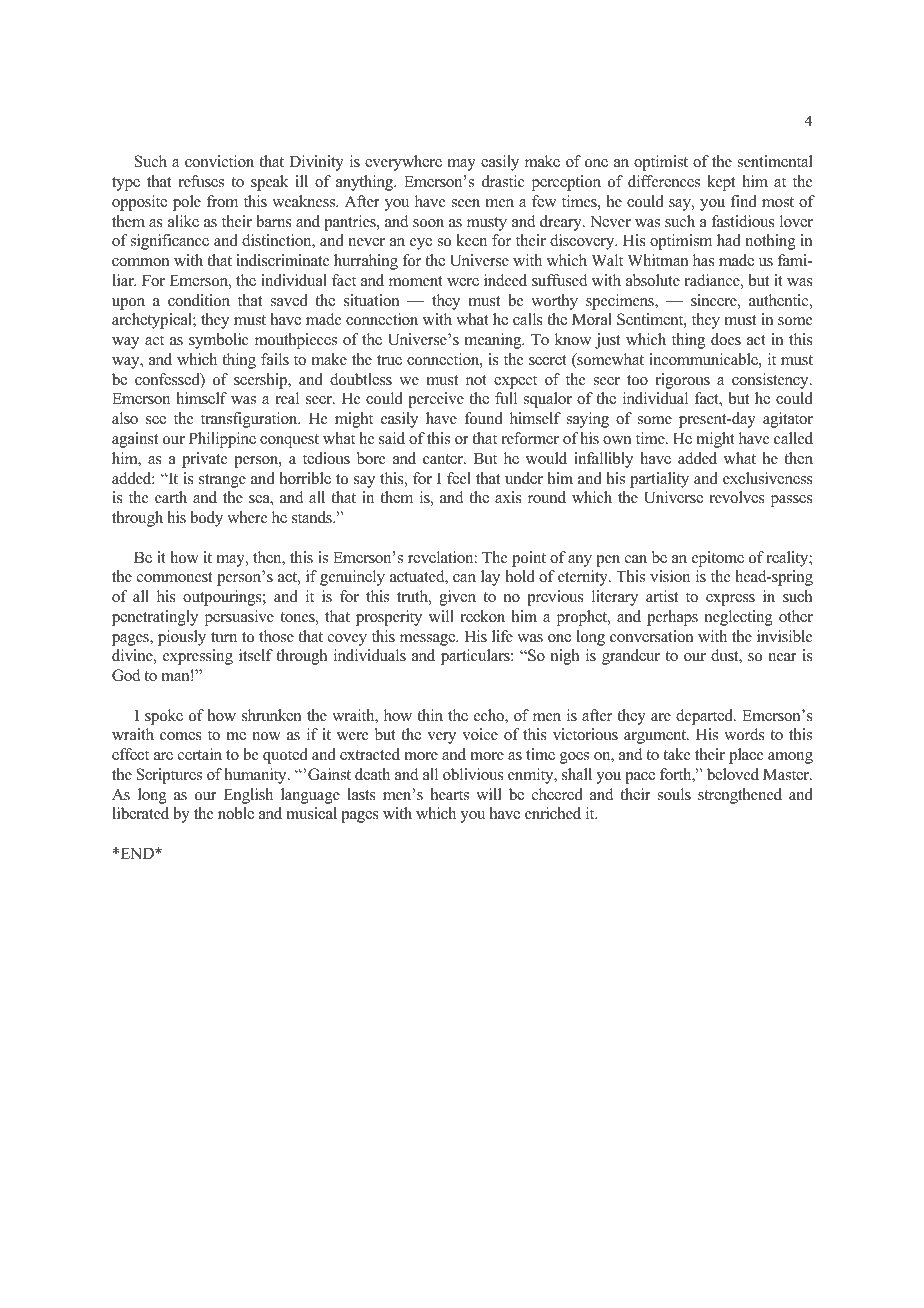 Image resolution: width=924 pixels, height=1308 pixels. What do you see at coordinates (250, 420) in the screenshot?
I see `transfiguration` at bounding box center [250, 420].
